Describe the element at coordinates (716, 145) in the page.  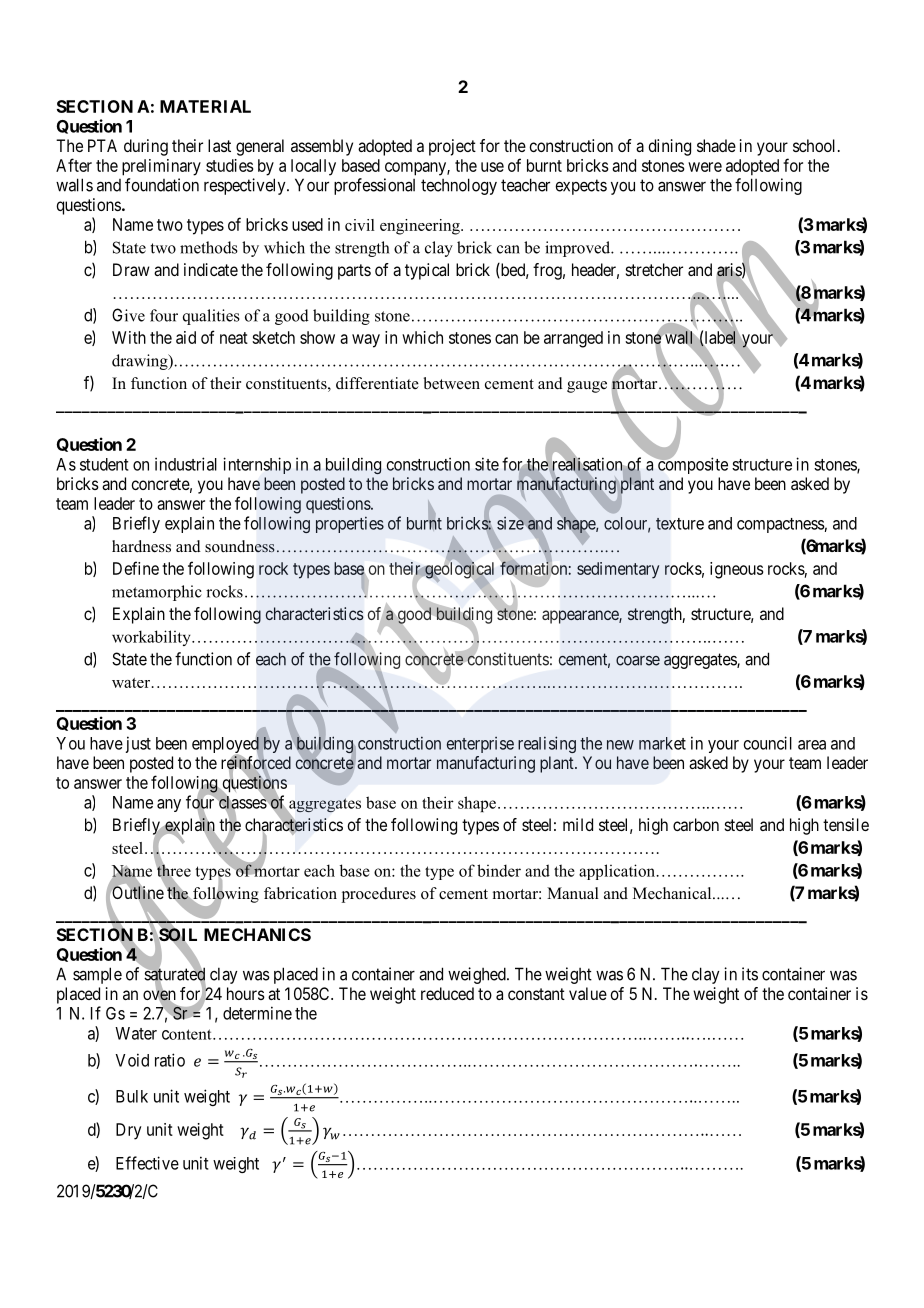
I see `shade` at that location.
